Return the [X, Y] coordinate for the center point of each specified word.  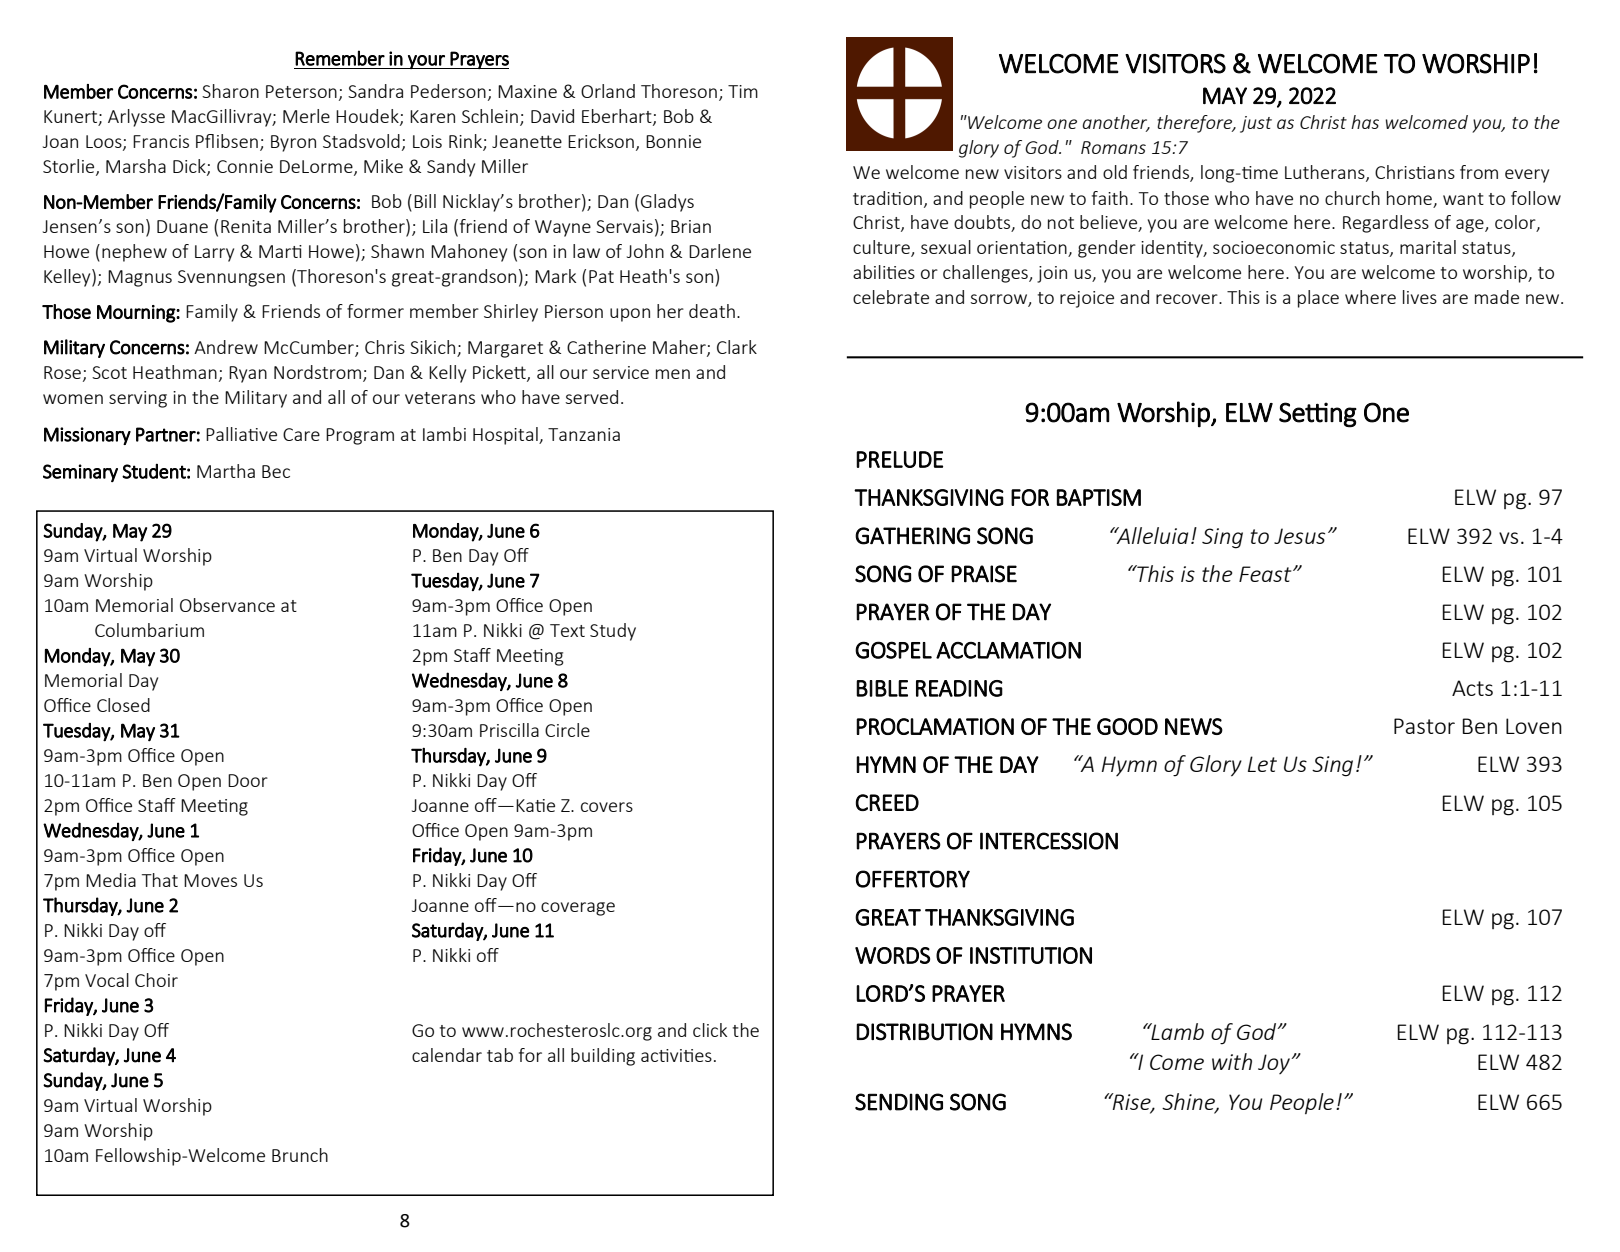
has [1365, 122]
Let [1262, 764]
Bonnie [673, 141]
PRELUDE [899, 459]
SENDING [899, 1102]
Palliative [241, 434]
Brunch [300, 1155]
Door [248, 780]
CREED [887, 802]
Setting [1318, 415]
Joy [1275, 1064]
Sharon [230, 91]
